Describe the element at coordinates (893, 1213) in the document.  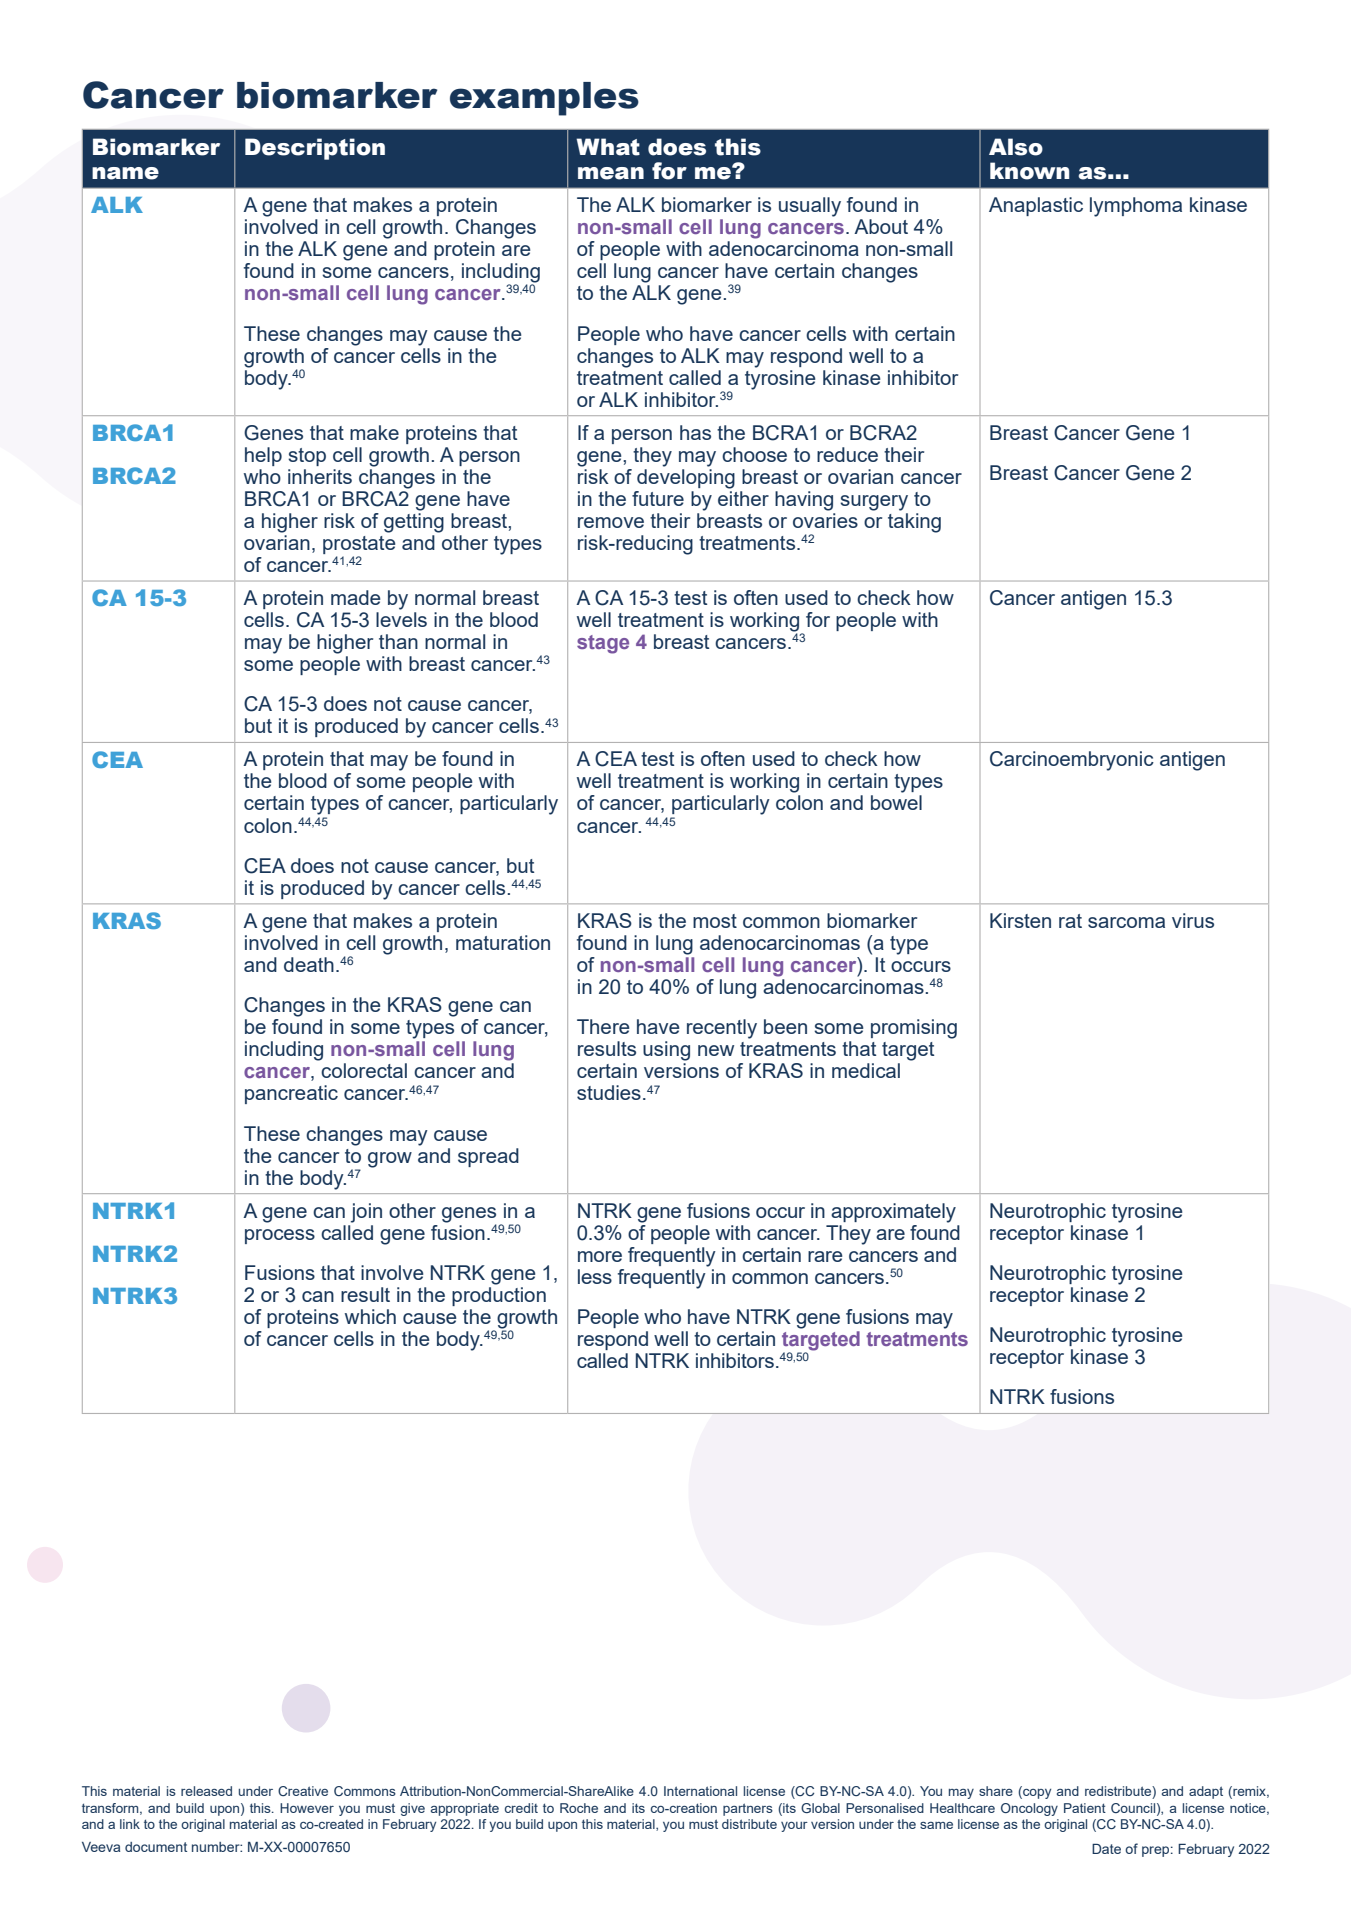
I see `approximately` at that location.
